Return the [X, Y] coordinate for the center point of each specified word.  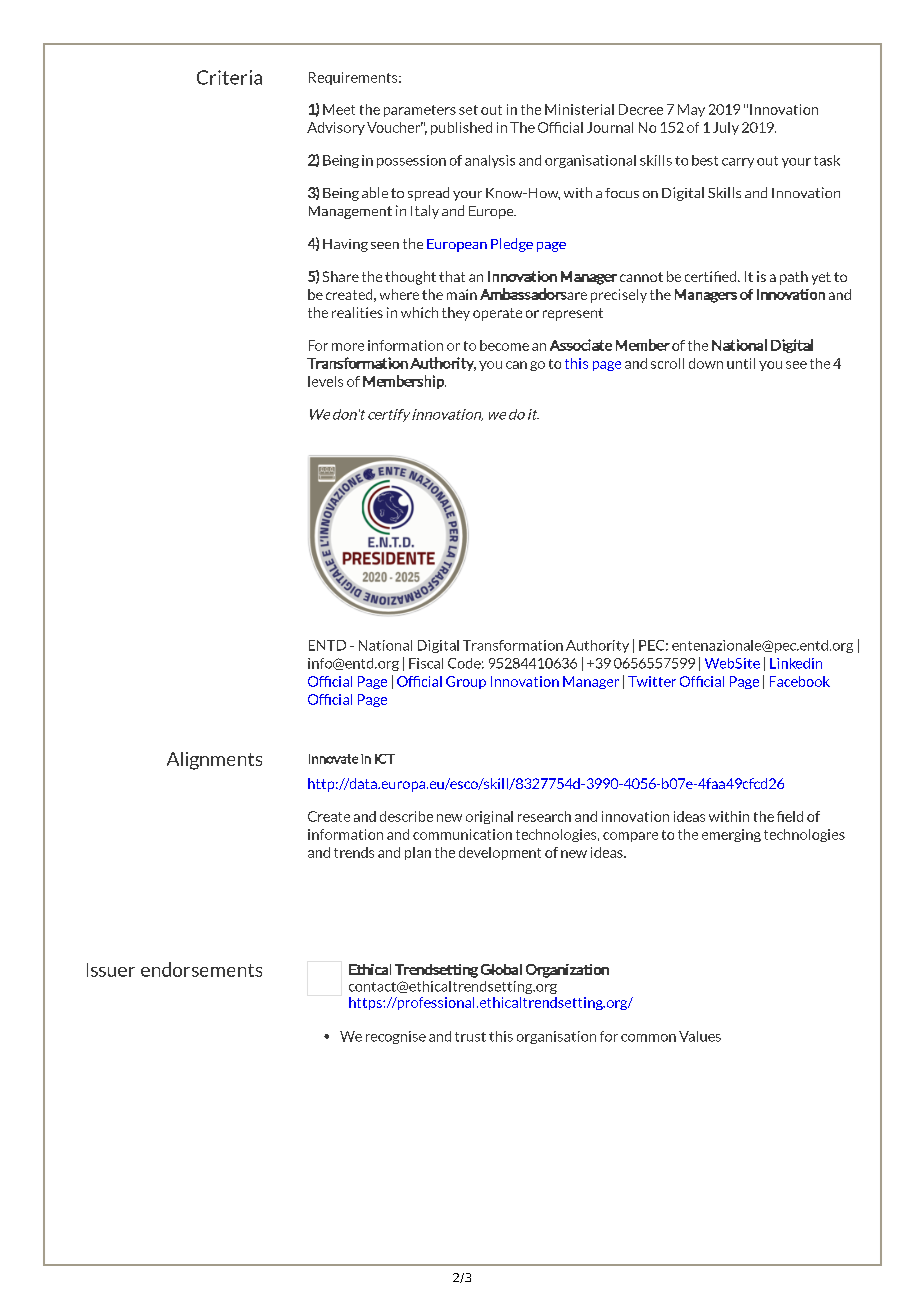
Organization [567, 971]
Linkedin [796, 663]
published [461, 128]
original [489, 817]
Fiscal [426, 663]
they [456, 314]
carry [738, 163]
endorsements [201, 969]
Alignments [214, 761]
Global [501, 969]
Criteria [229, 77]
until [741, 363]
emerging [731, 835]
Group [466, 682]
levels [325, 381]
